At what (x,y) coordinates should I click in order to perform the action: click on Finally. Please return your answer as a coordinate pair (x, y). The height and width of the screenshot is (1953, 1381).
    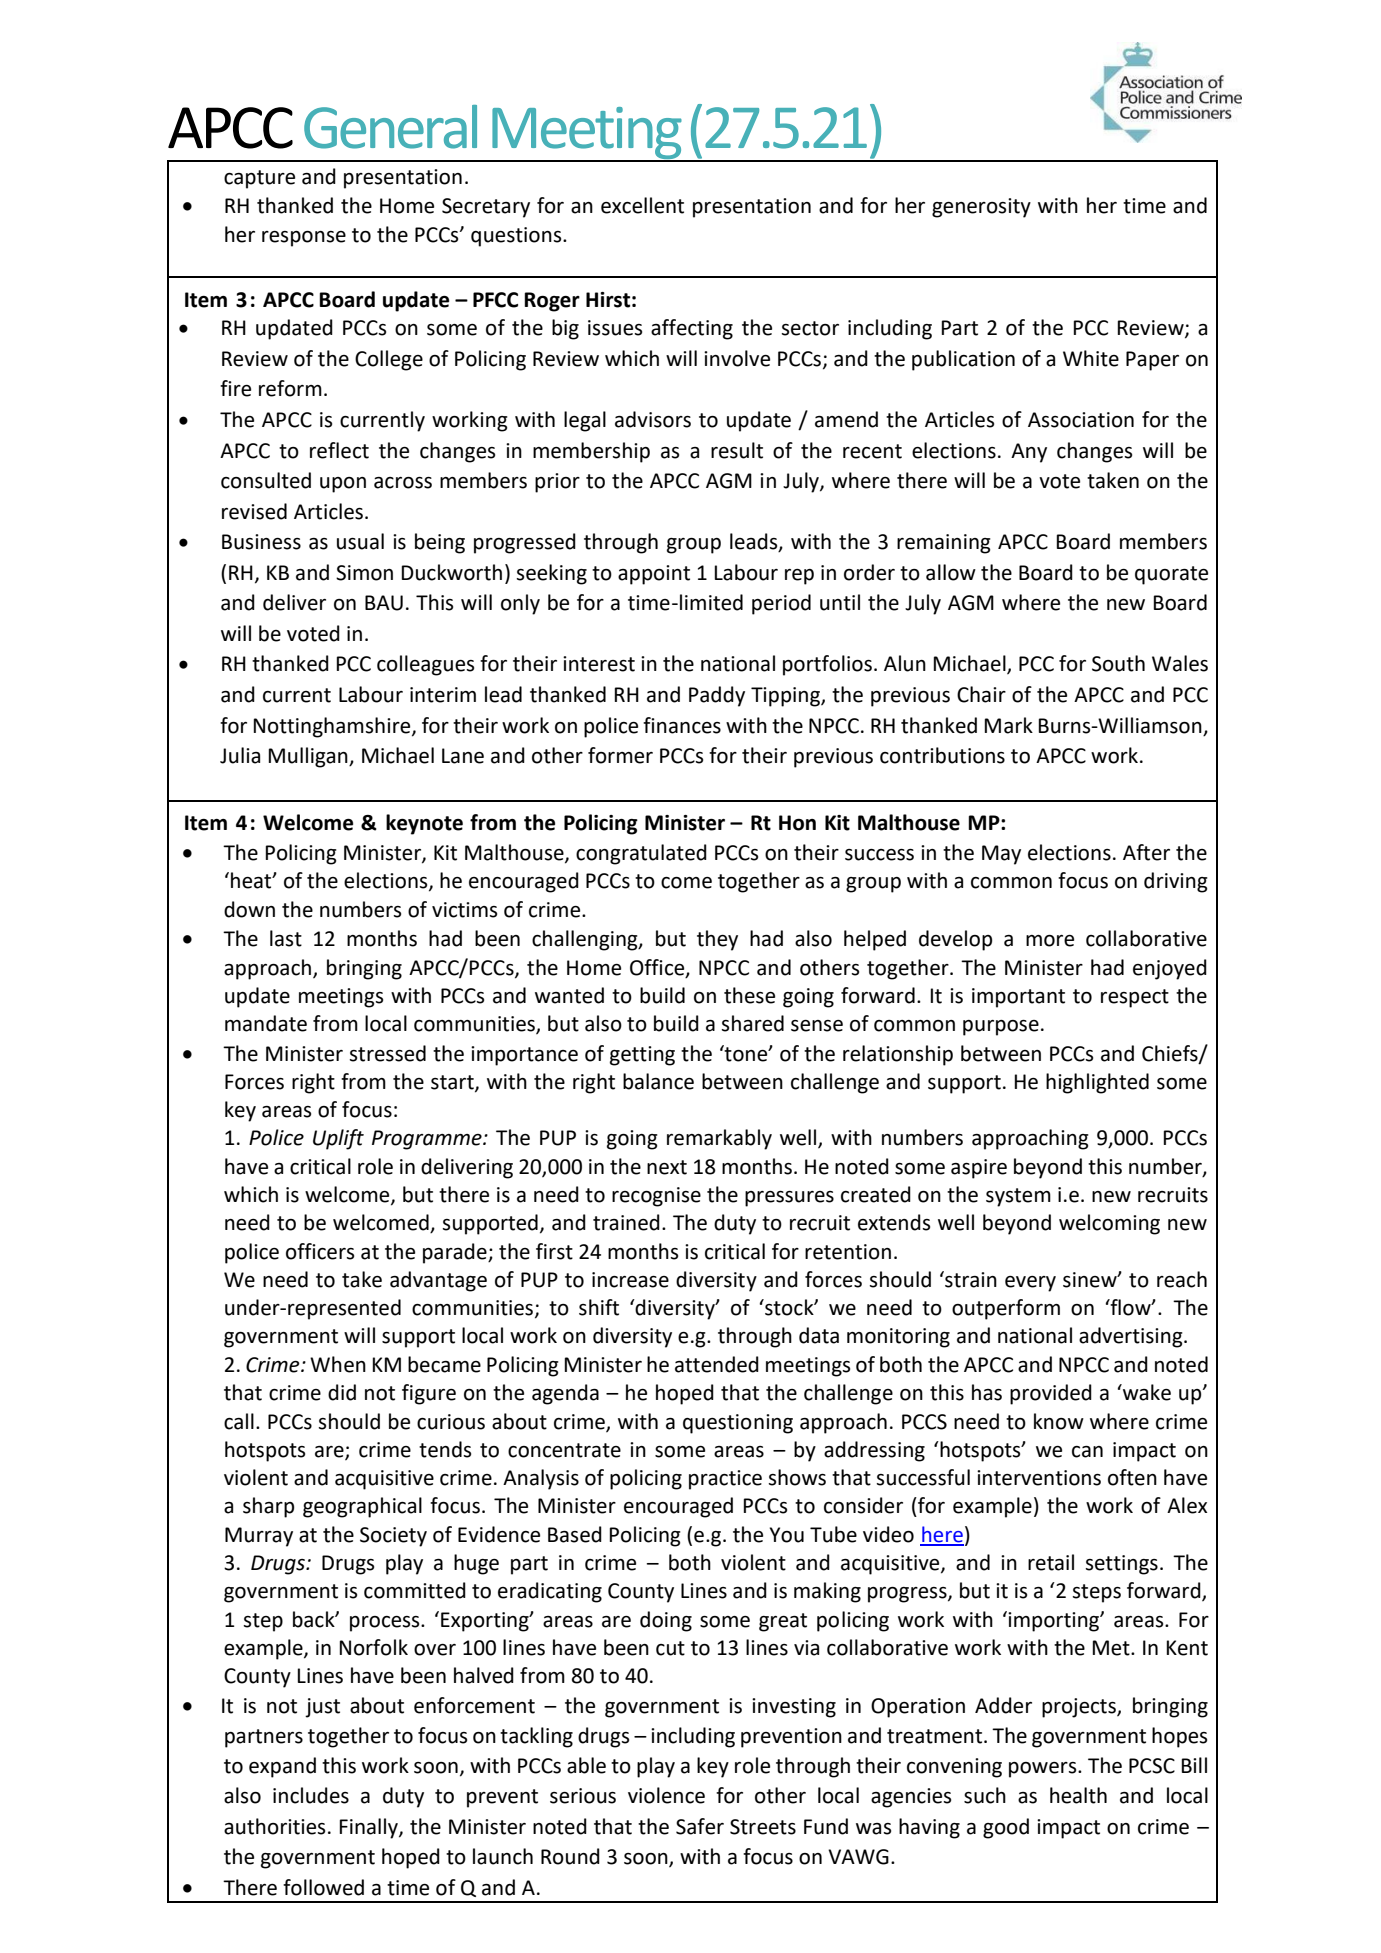
    Looking at the image, I should click on (370, 1828).
